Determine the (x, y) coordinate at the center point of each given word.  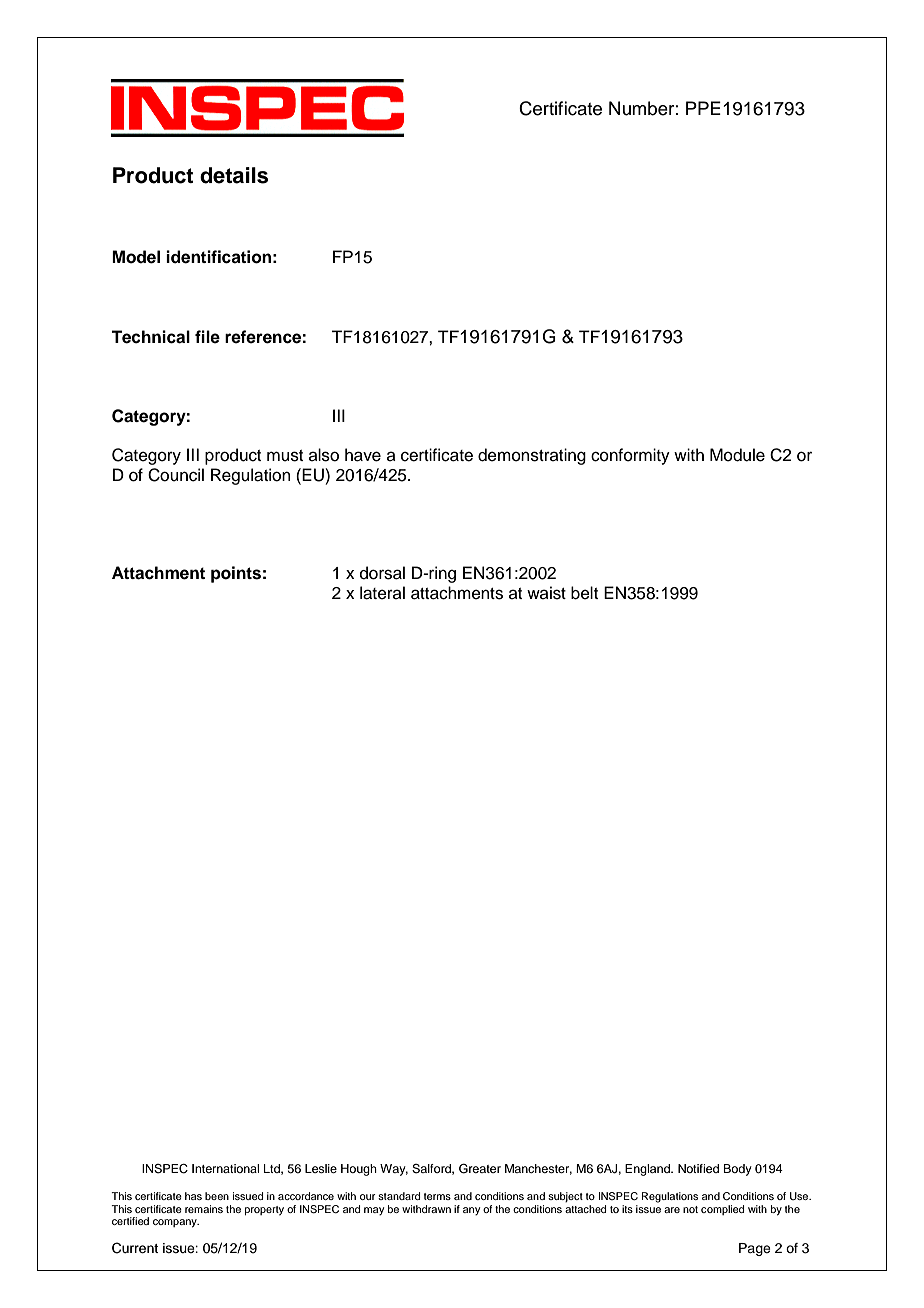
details (234, 175)
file (207, 337)
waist (546, 593)
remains (204, 1209)
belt (584, 593)
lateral (382, 593)
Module (737, 455)
